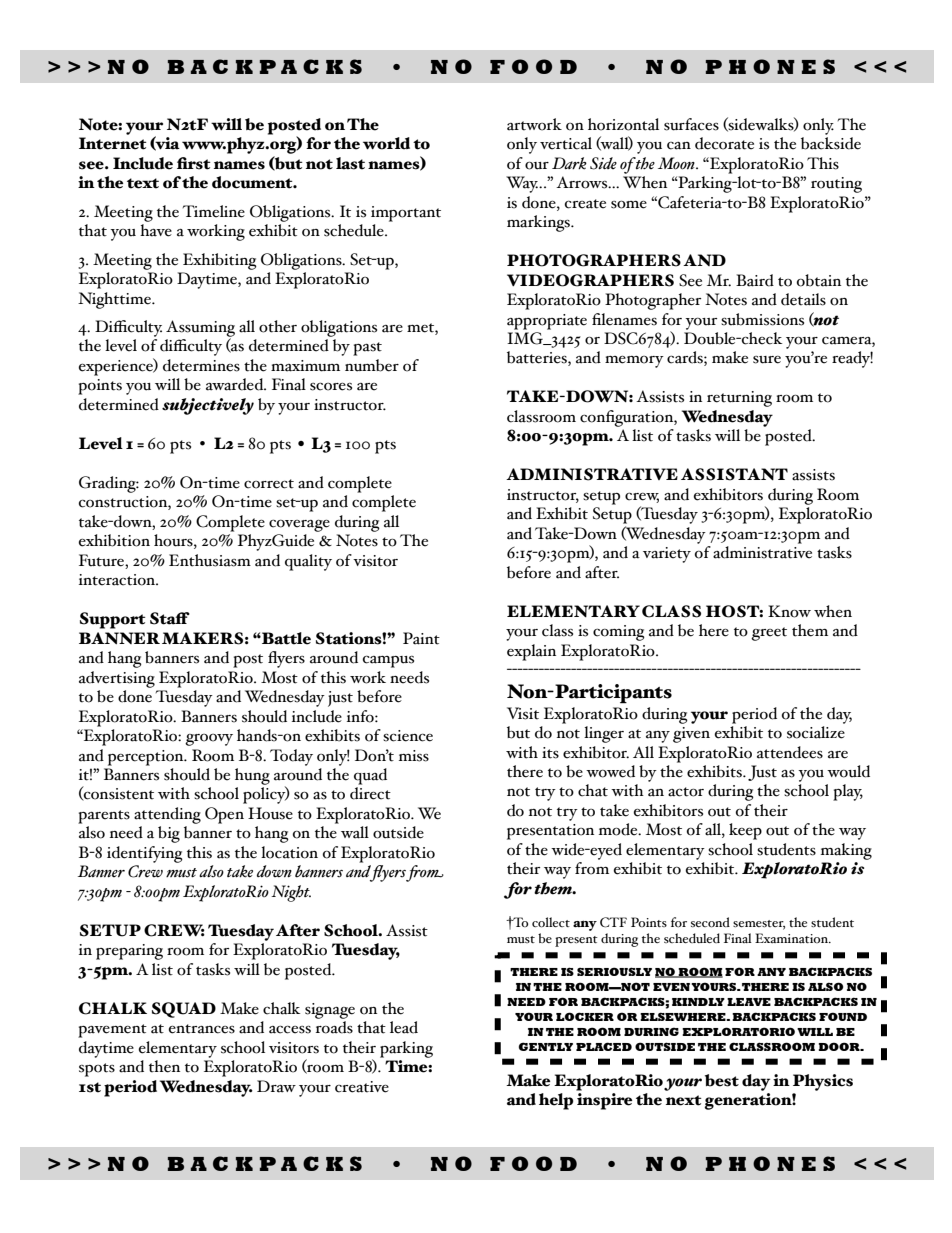 This screenshot has height=1233, width=952. Describe the element at coordinates (164, 1066) in the screenshot. I see `then` at that location.
